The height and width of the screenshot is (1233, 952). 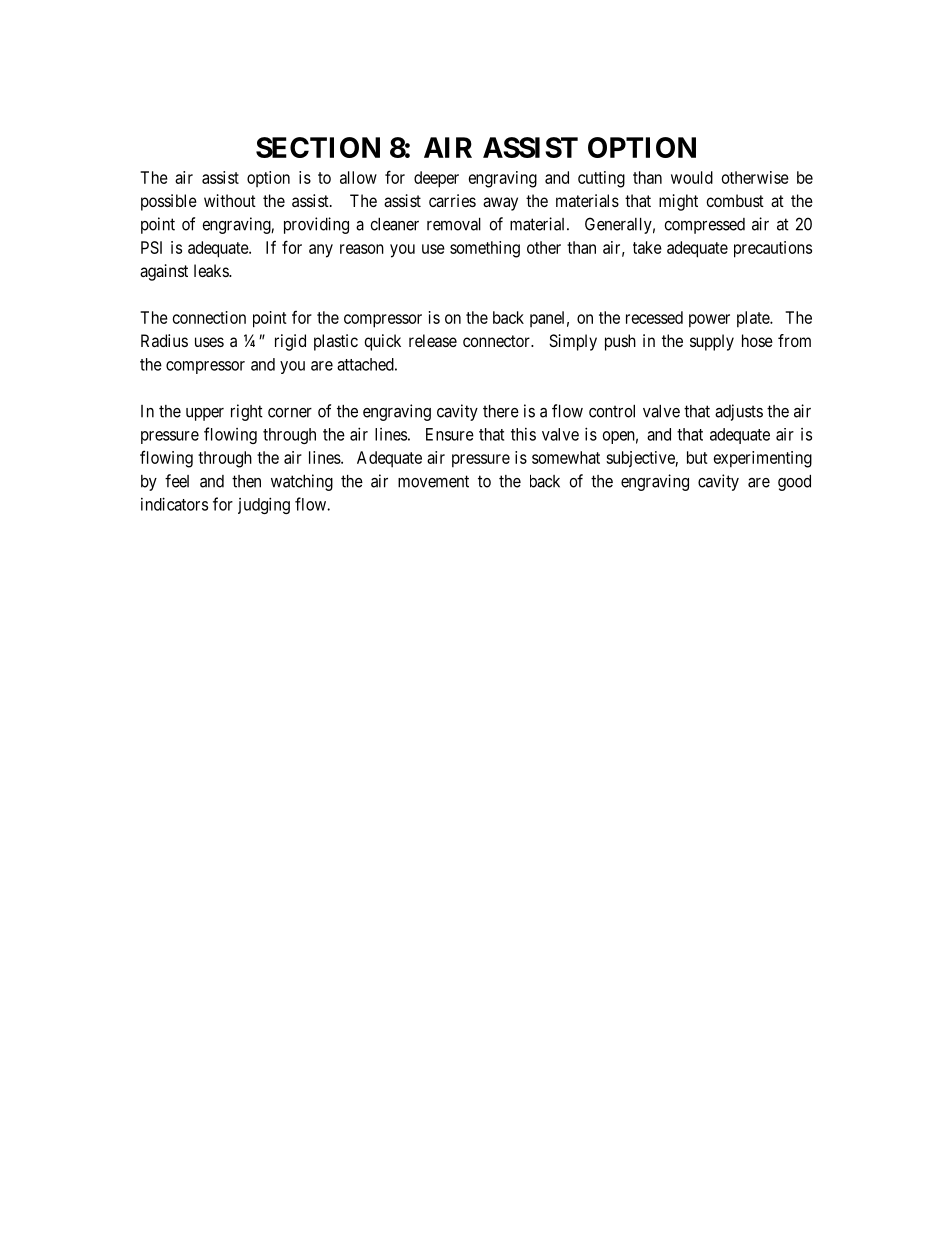 What do you see at coordinates (436, 179) in the screenshot?
I see `deeper` at bounding box center [436, 179].
